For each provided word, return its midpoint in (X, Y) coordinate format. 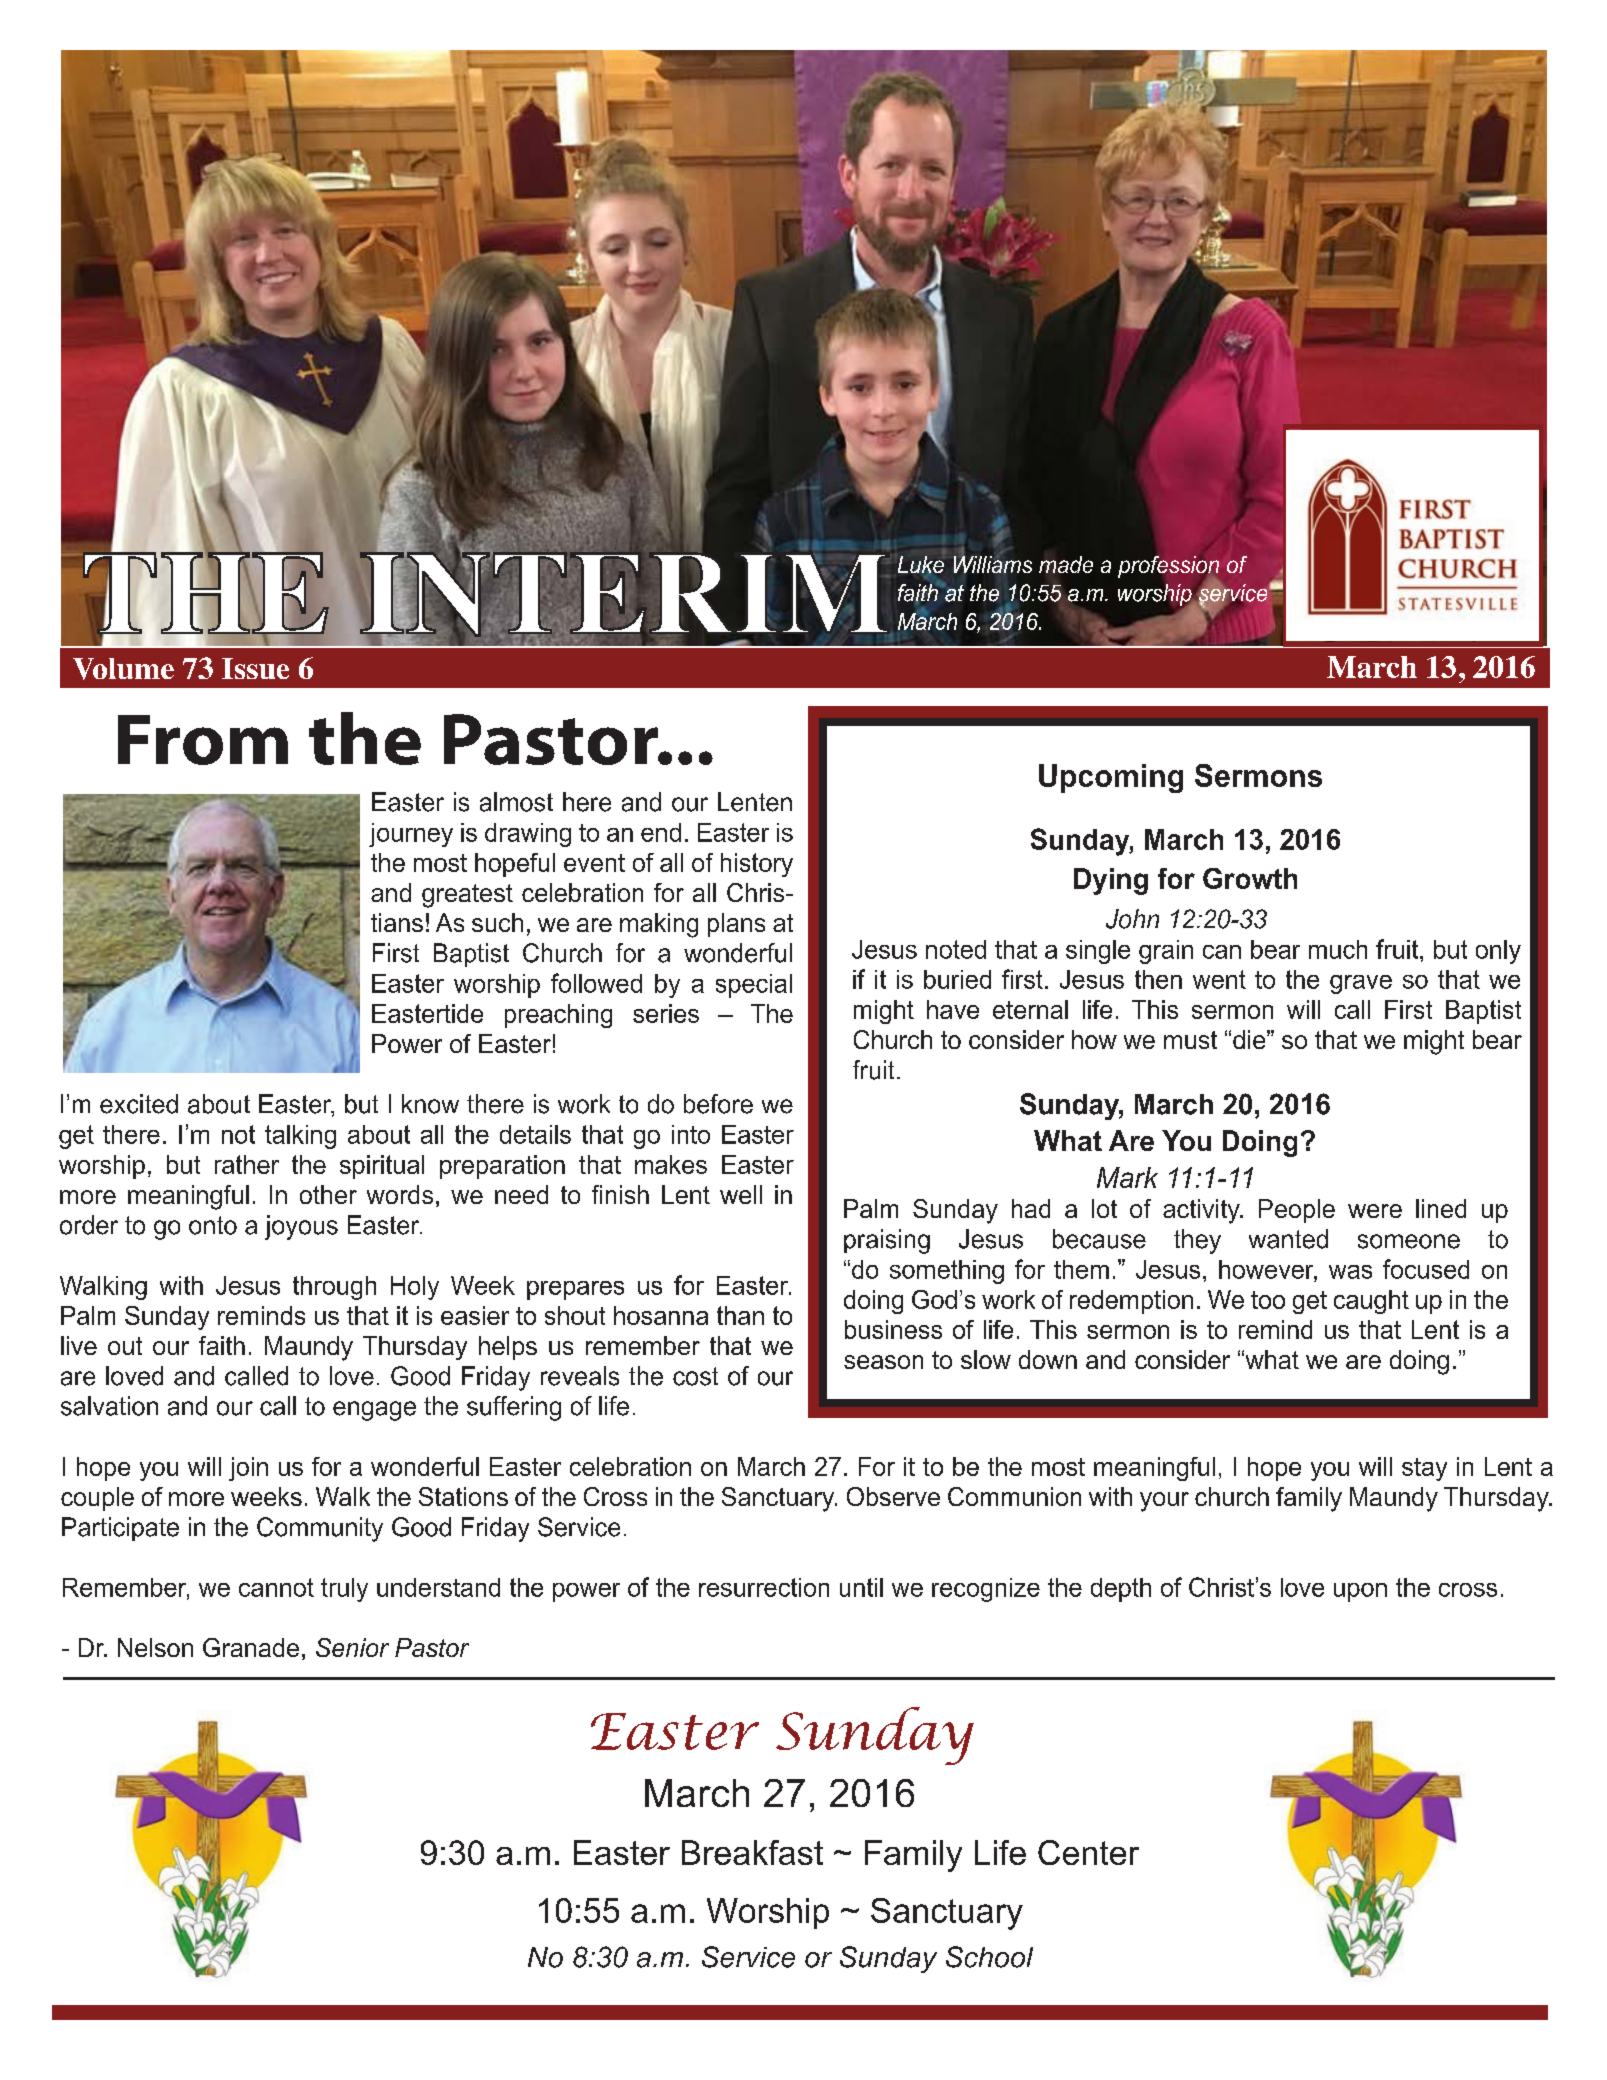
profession (1168, 568)
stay (1424, 1469)
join (248, 1469)
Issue (255, 668)
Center (1088, 1852)
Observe (893, 1496)
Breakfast (752, 1852)
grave (1361, 984)
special (754, 986)
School (989, 1957)
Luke (921, 564)
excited (139, 1104)
